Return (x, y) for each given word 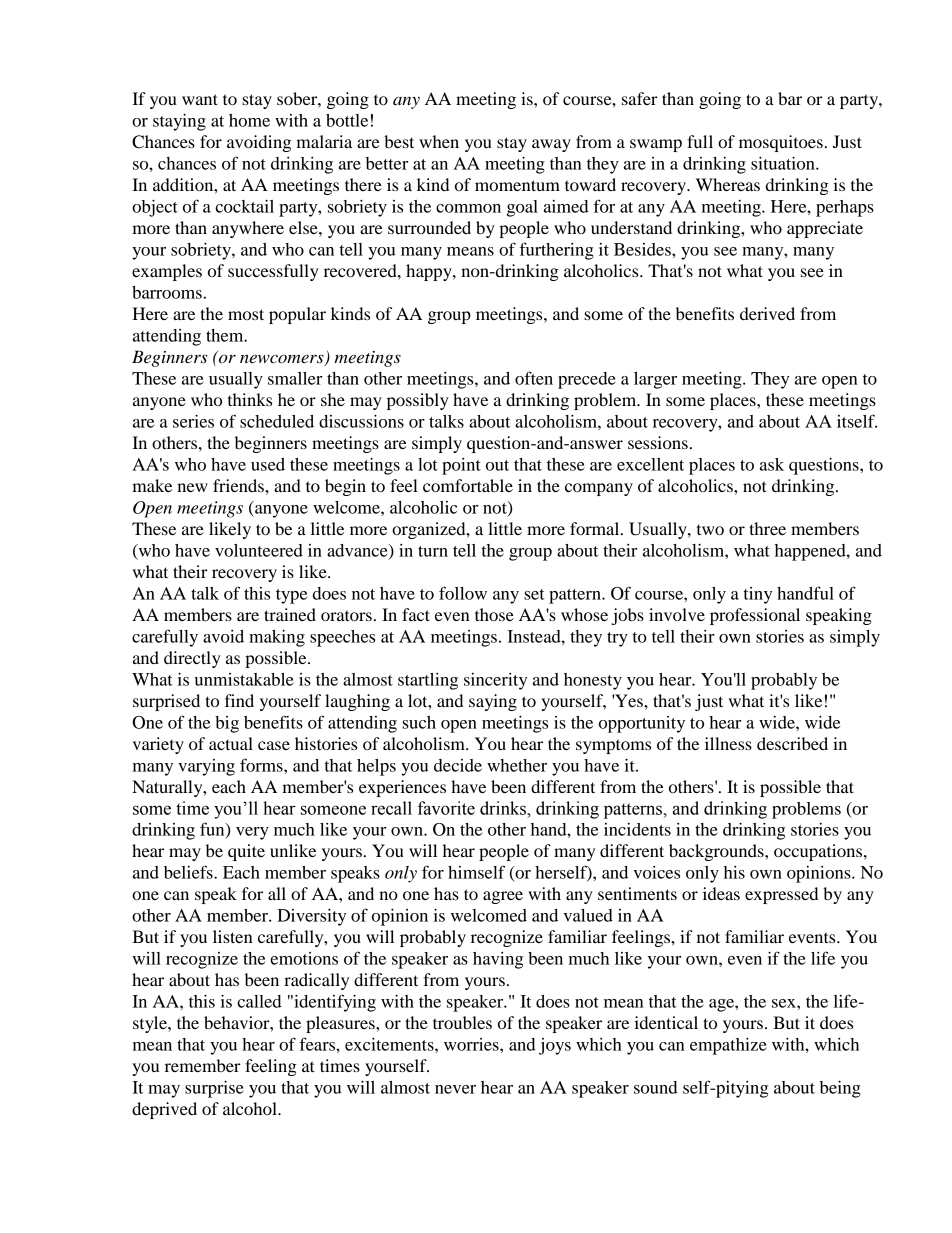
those (494, 614)
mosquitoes (781, 143)
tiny (758, 595)
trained (290, 614)
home (249, 120)
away (551, 145)
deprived (164, 1110)
